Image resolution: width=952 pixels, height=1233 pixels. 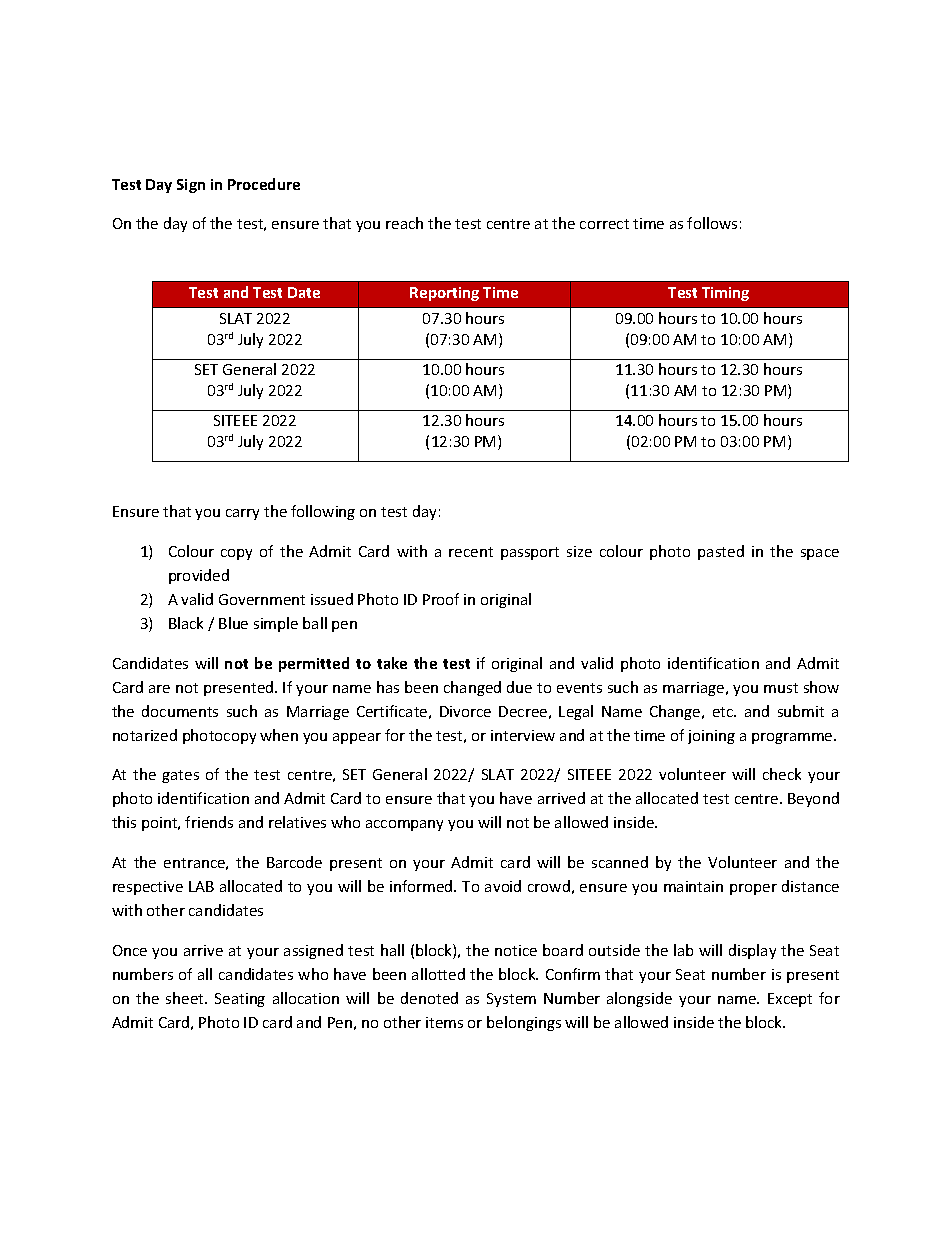 I want to click on sheet, so click(x=186, y=998).
